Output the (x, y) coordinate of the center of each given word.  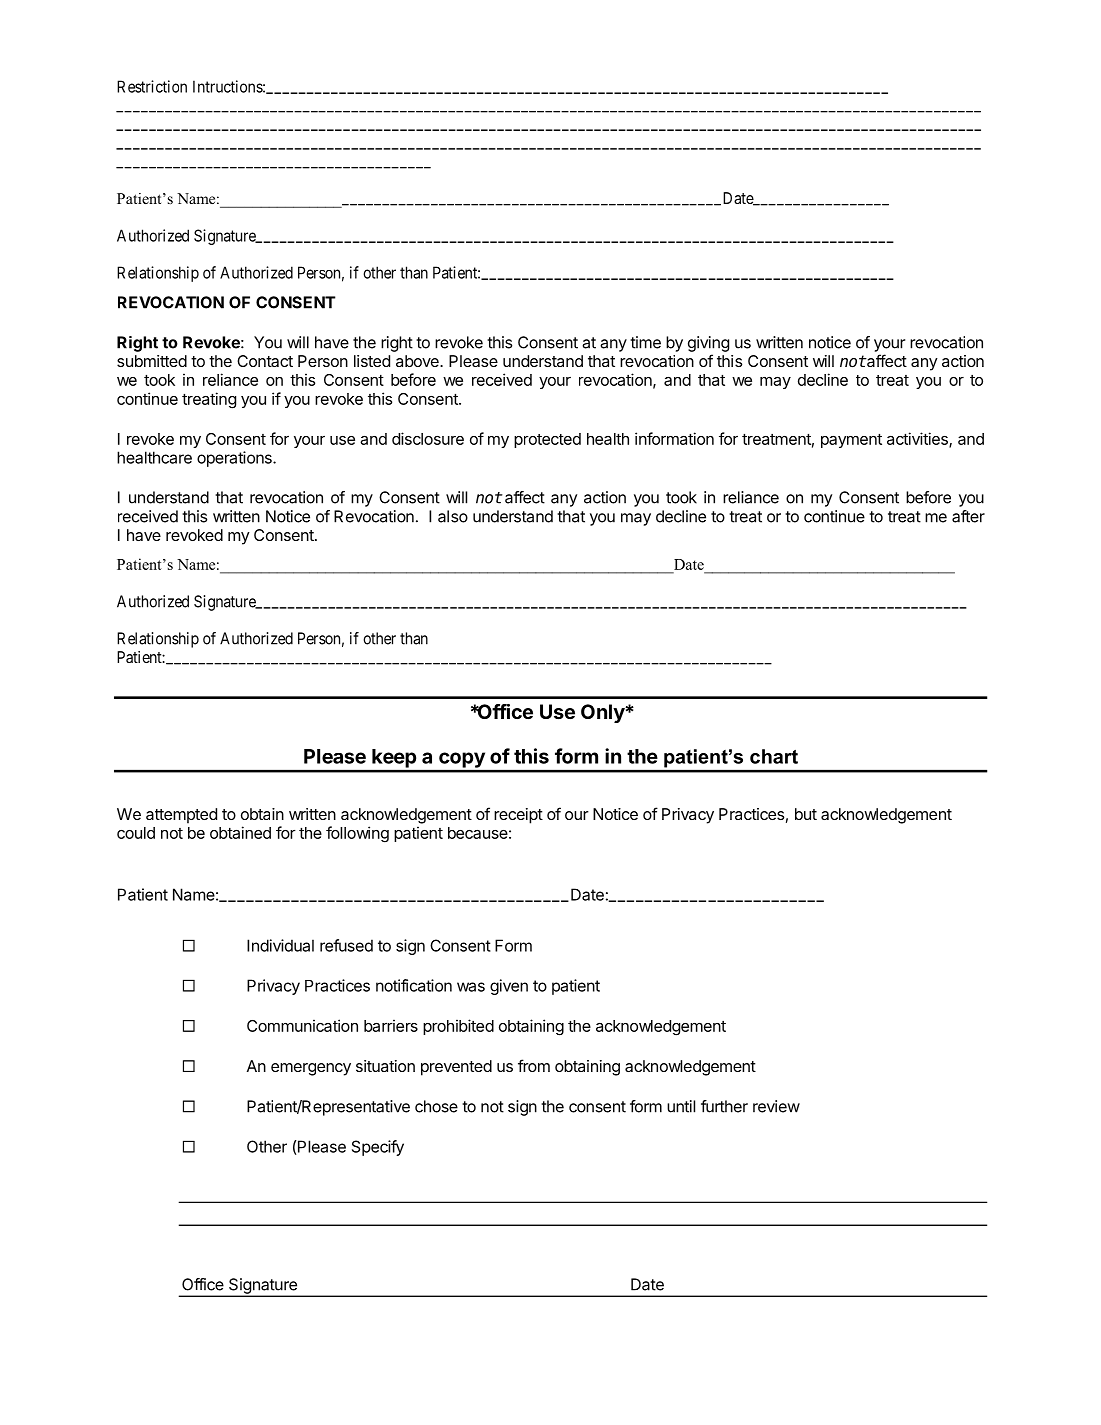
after (968, 516)
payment (851, 441)
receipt (518, 816)
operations (235, 459)
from (534, 1065)
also (453, 516)
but (806, 814)
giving (708, 344)
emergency (311, 1069)
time (645, 342)
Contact (265, 361)
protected (547, 440)
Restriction (152, 86)
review (776, 1106)
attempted (181, 816)
